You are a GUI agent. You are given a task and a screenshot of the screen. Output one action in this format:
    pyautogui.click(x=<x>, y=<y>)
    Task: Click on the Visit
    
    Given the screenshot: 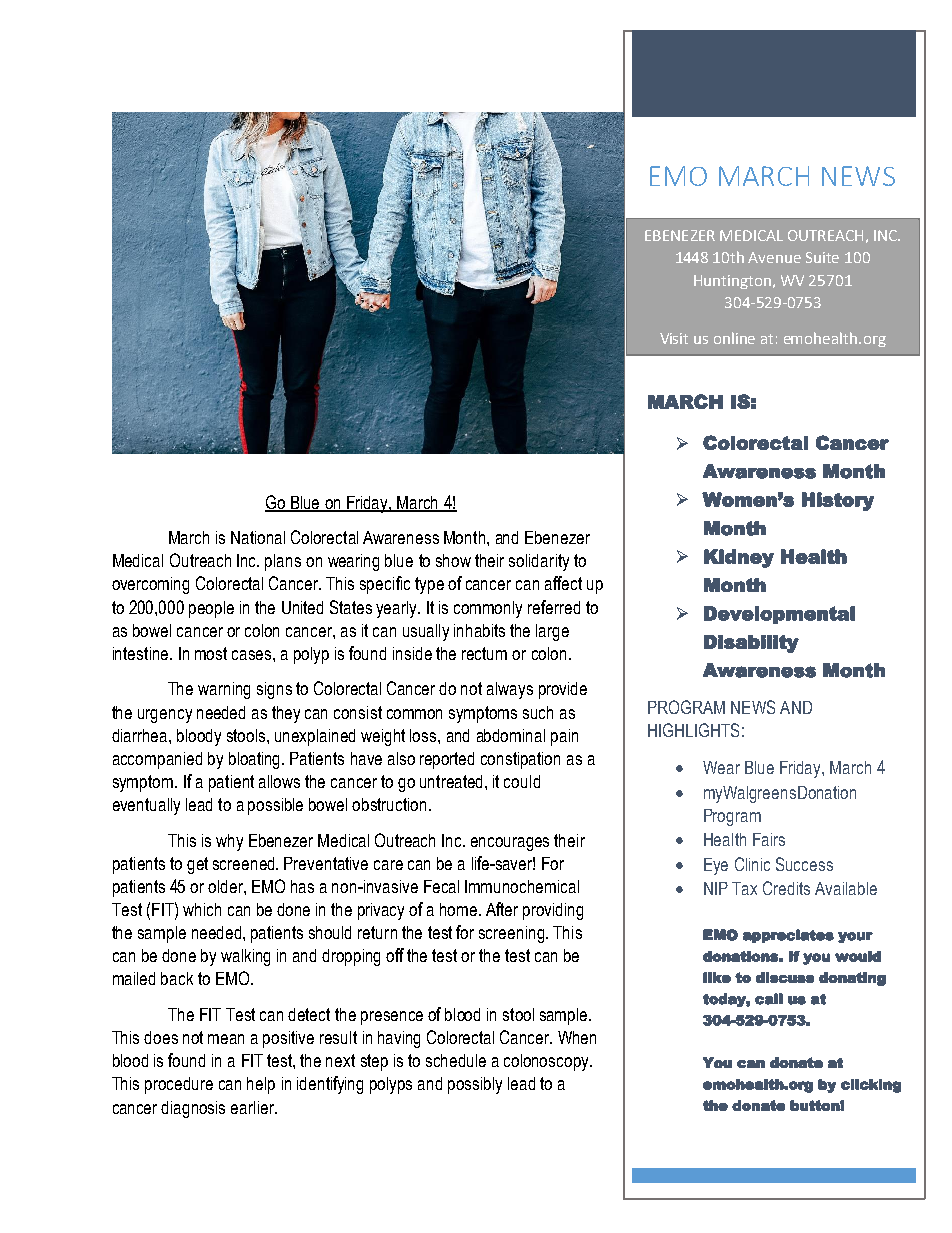 What is the action you would take?
    pyautogui.click(x=674, y=338)
